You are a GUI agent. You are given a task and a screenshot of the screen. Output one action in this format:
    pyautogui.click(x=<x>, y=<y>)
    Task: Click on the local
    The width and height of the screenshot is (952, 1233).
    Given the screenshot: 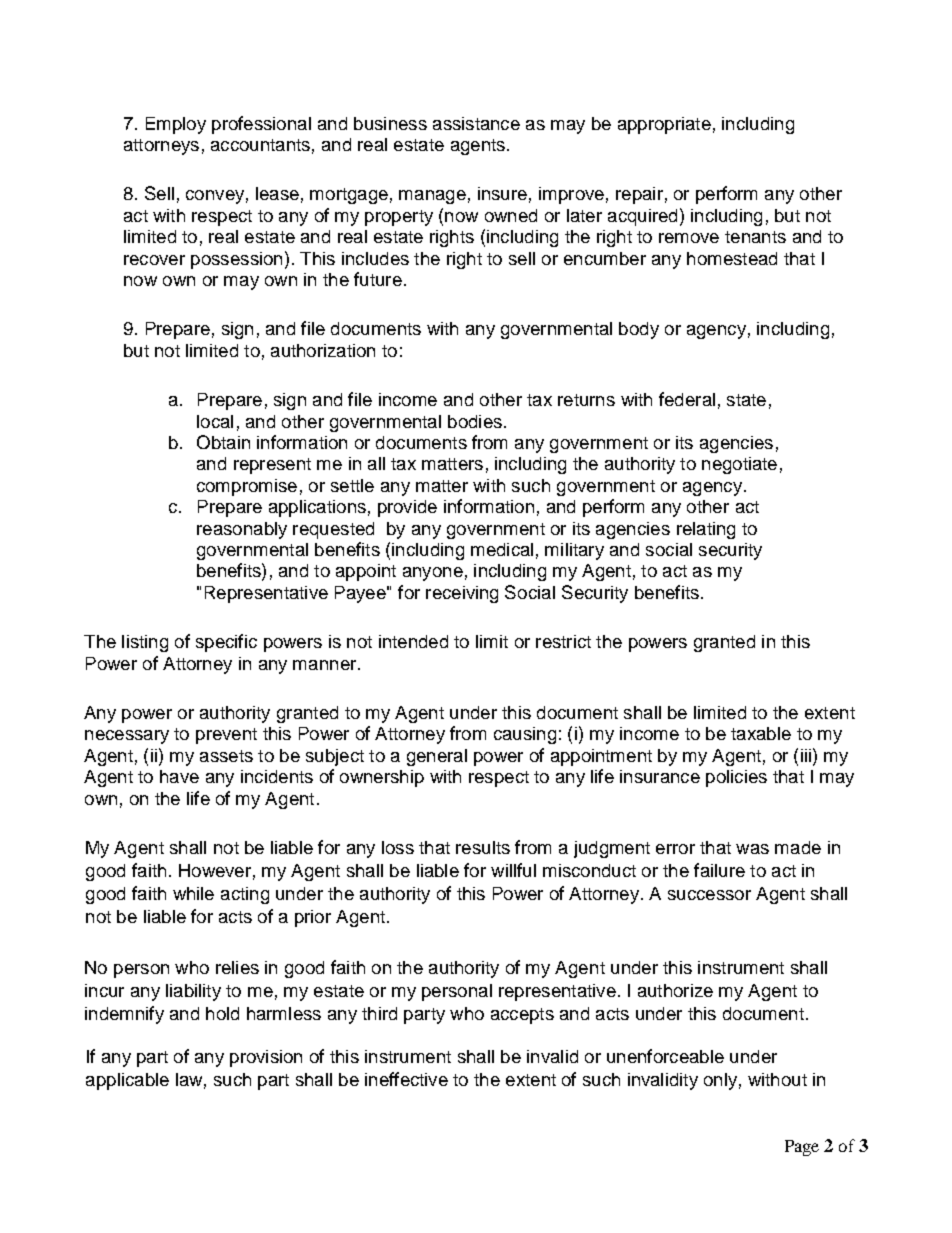 What is the action you would take?
    pyautogui.click(x=215, y=421)
